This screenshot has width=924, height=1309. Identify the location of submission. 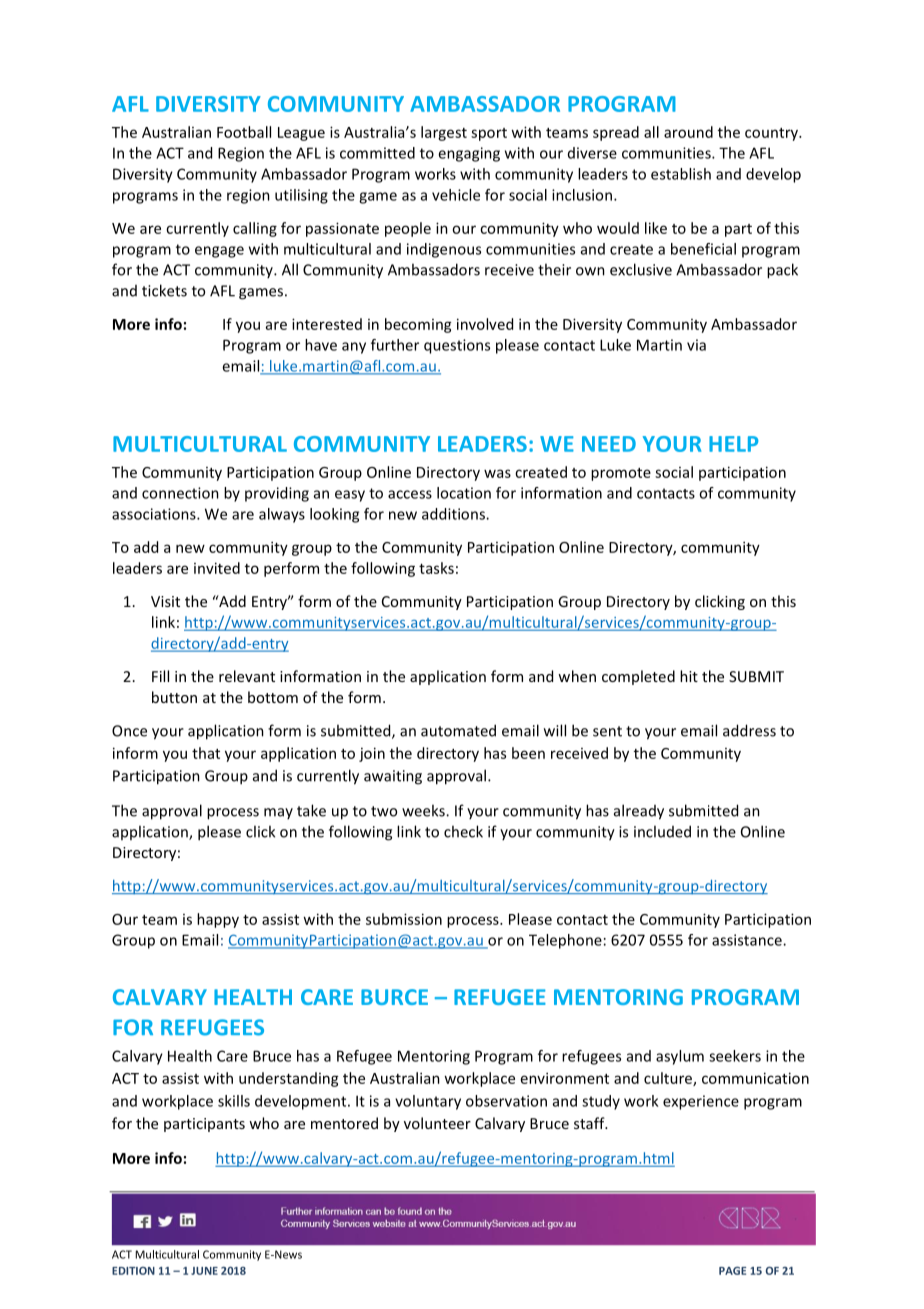
(404, 919).
